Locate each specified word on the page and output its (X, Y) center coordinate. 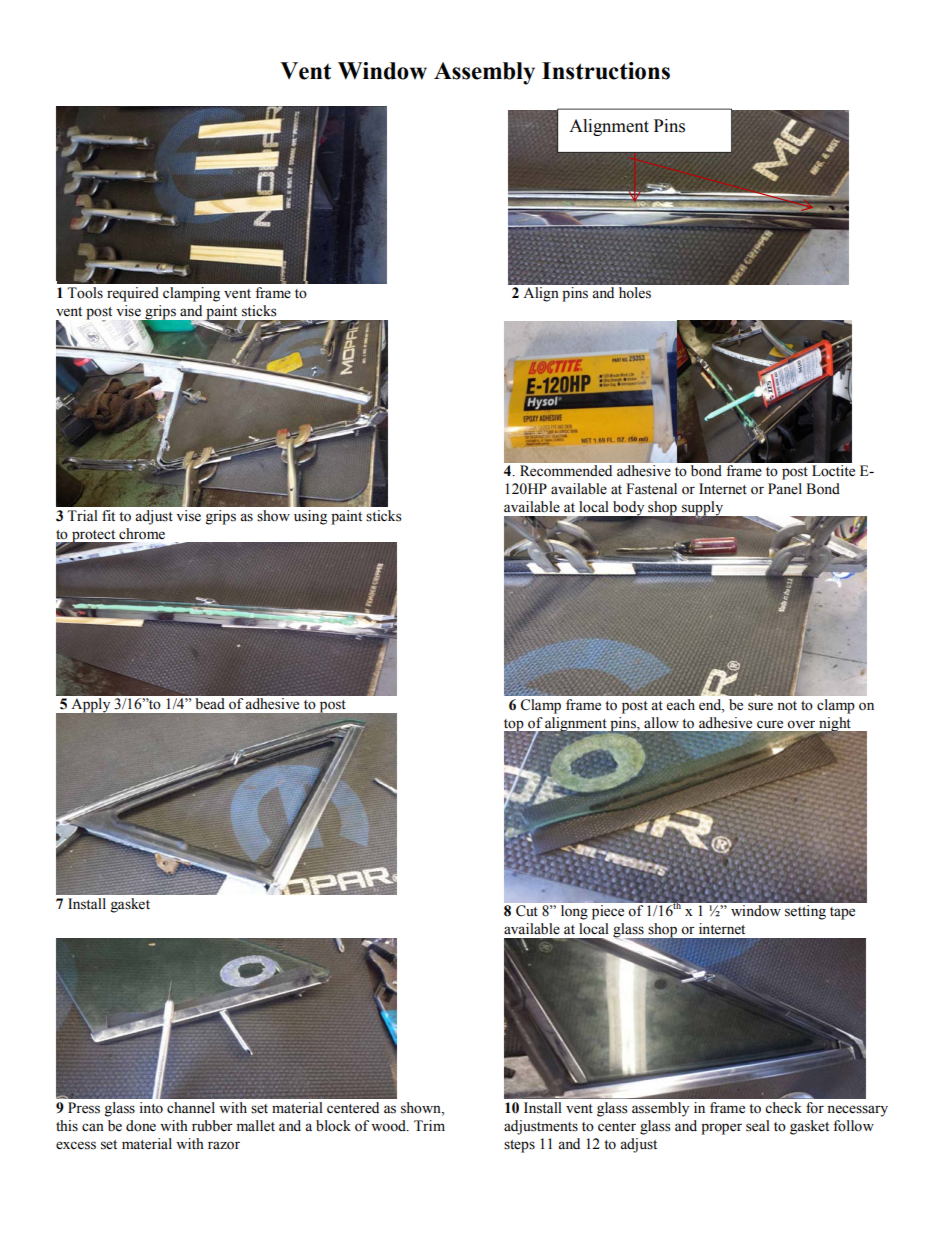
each (681, 705)
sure (760, 706)
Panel (785, 489)
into (151, 1108)
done (141, 1126)
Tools (85, 293)
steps (519, 1146)
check (783, 1108)
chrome (142, 534)
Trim (429, 1125)
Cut (526, 910)
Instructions (606, 71)
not (787, 706)
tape (842, 913)
